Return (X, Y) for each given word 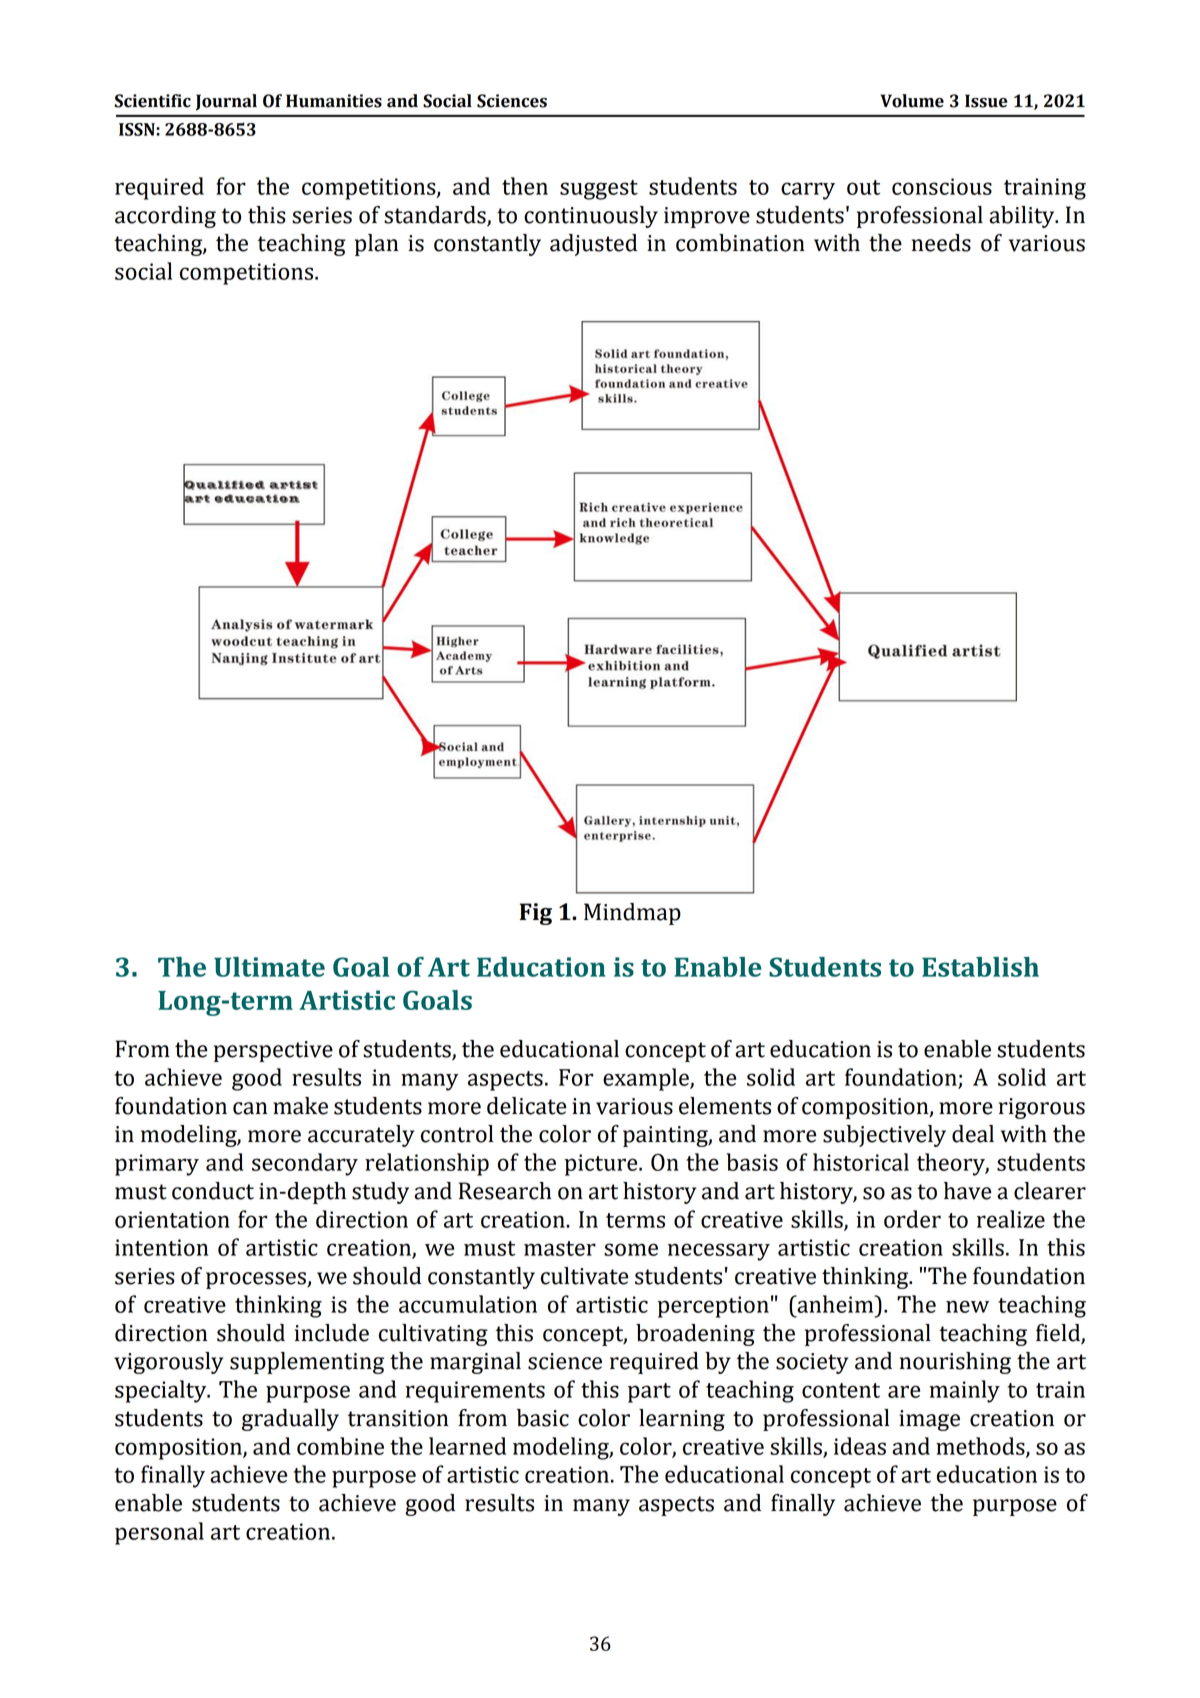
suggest (599, 190)
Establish (980, 967)
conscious (942, 186)
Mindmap (632, 914)
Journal (226, 102)
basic (543, 1418)
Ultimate (269, 967)
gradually (290, 1420)
